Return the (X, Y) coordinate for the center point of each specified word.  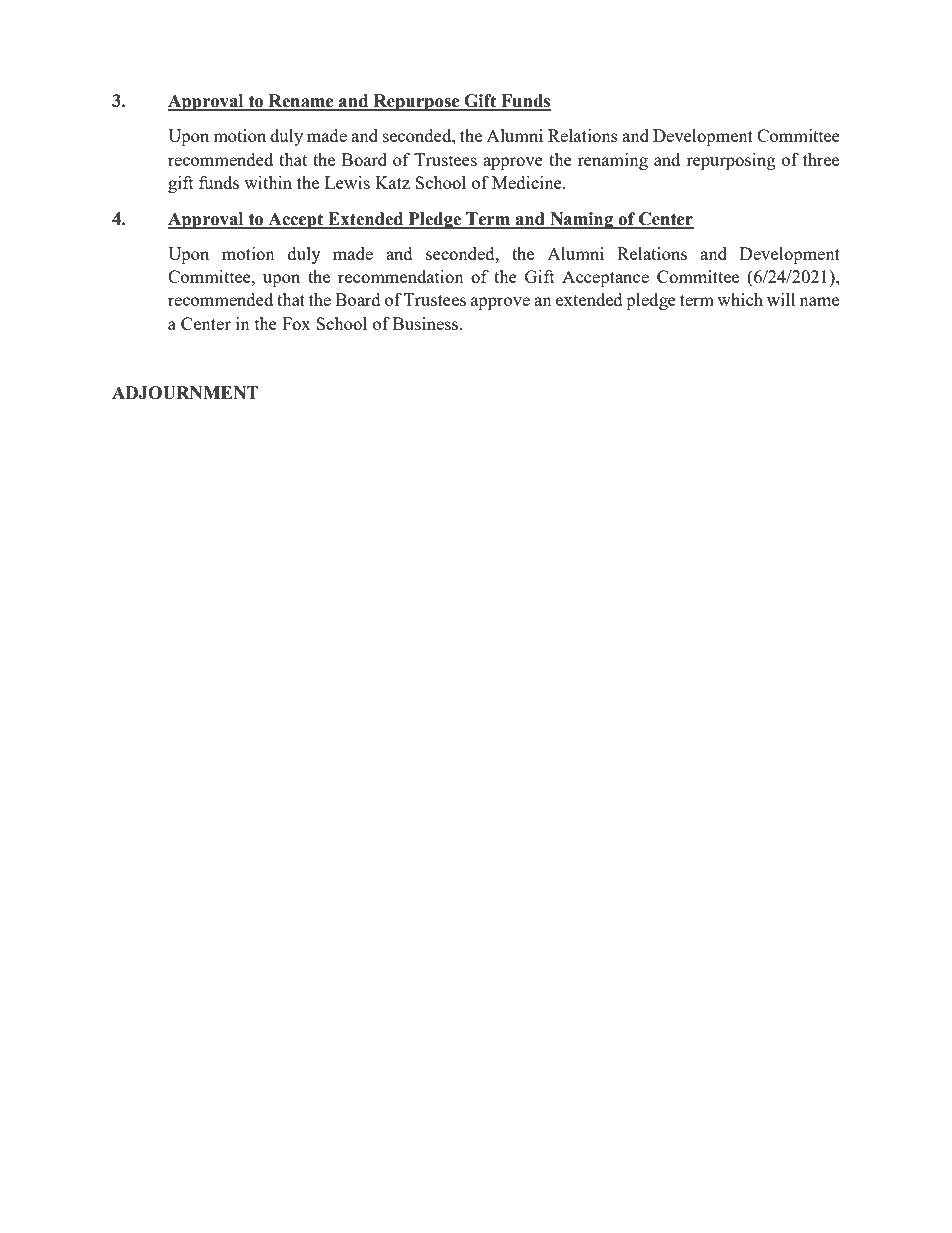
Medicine (528, 182)
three (821, 159)
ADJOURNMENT (185, 393)
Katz (392, 182)
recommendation (401, 276)
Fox (296, 323)
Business (427, 323)
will (781, 299)
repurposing (731, 161)
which (740, 299)
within (268, 182)
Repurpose (416, 102)
